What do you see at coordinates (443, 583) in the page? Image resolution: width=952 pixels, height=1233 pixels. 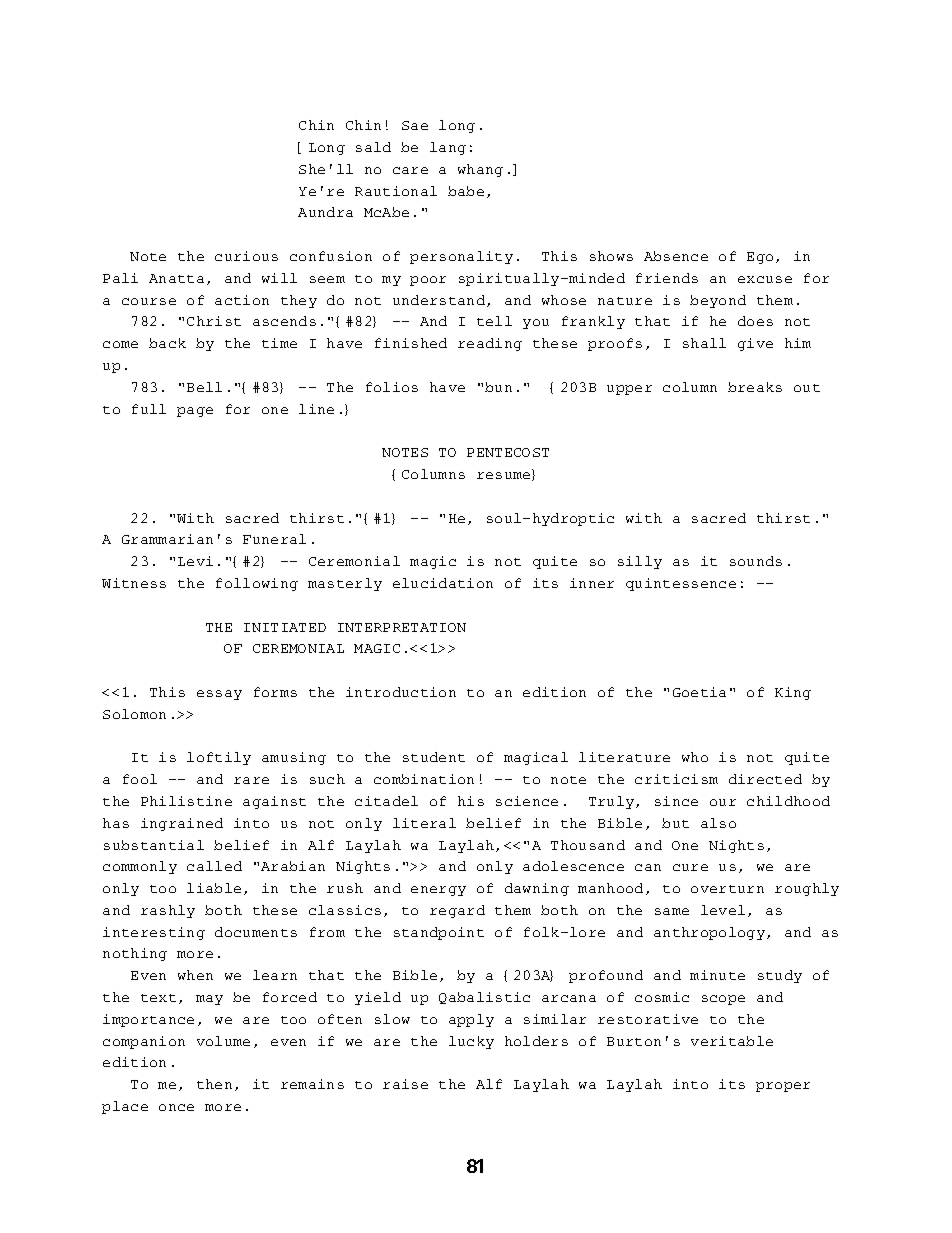 I see `elucidation` at bounding box center [443, 583].
